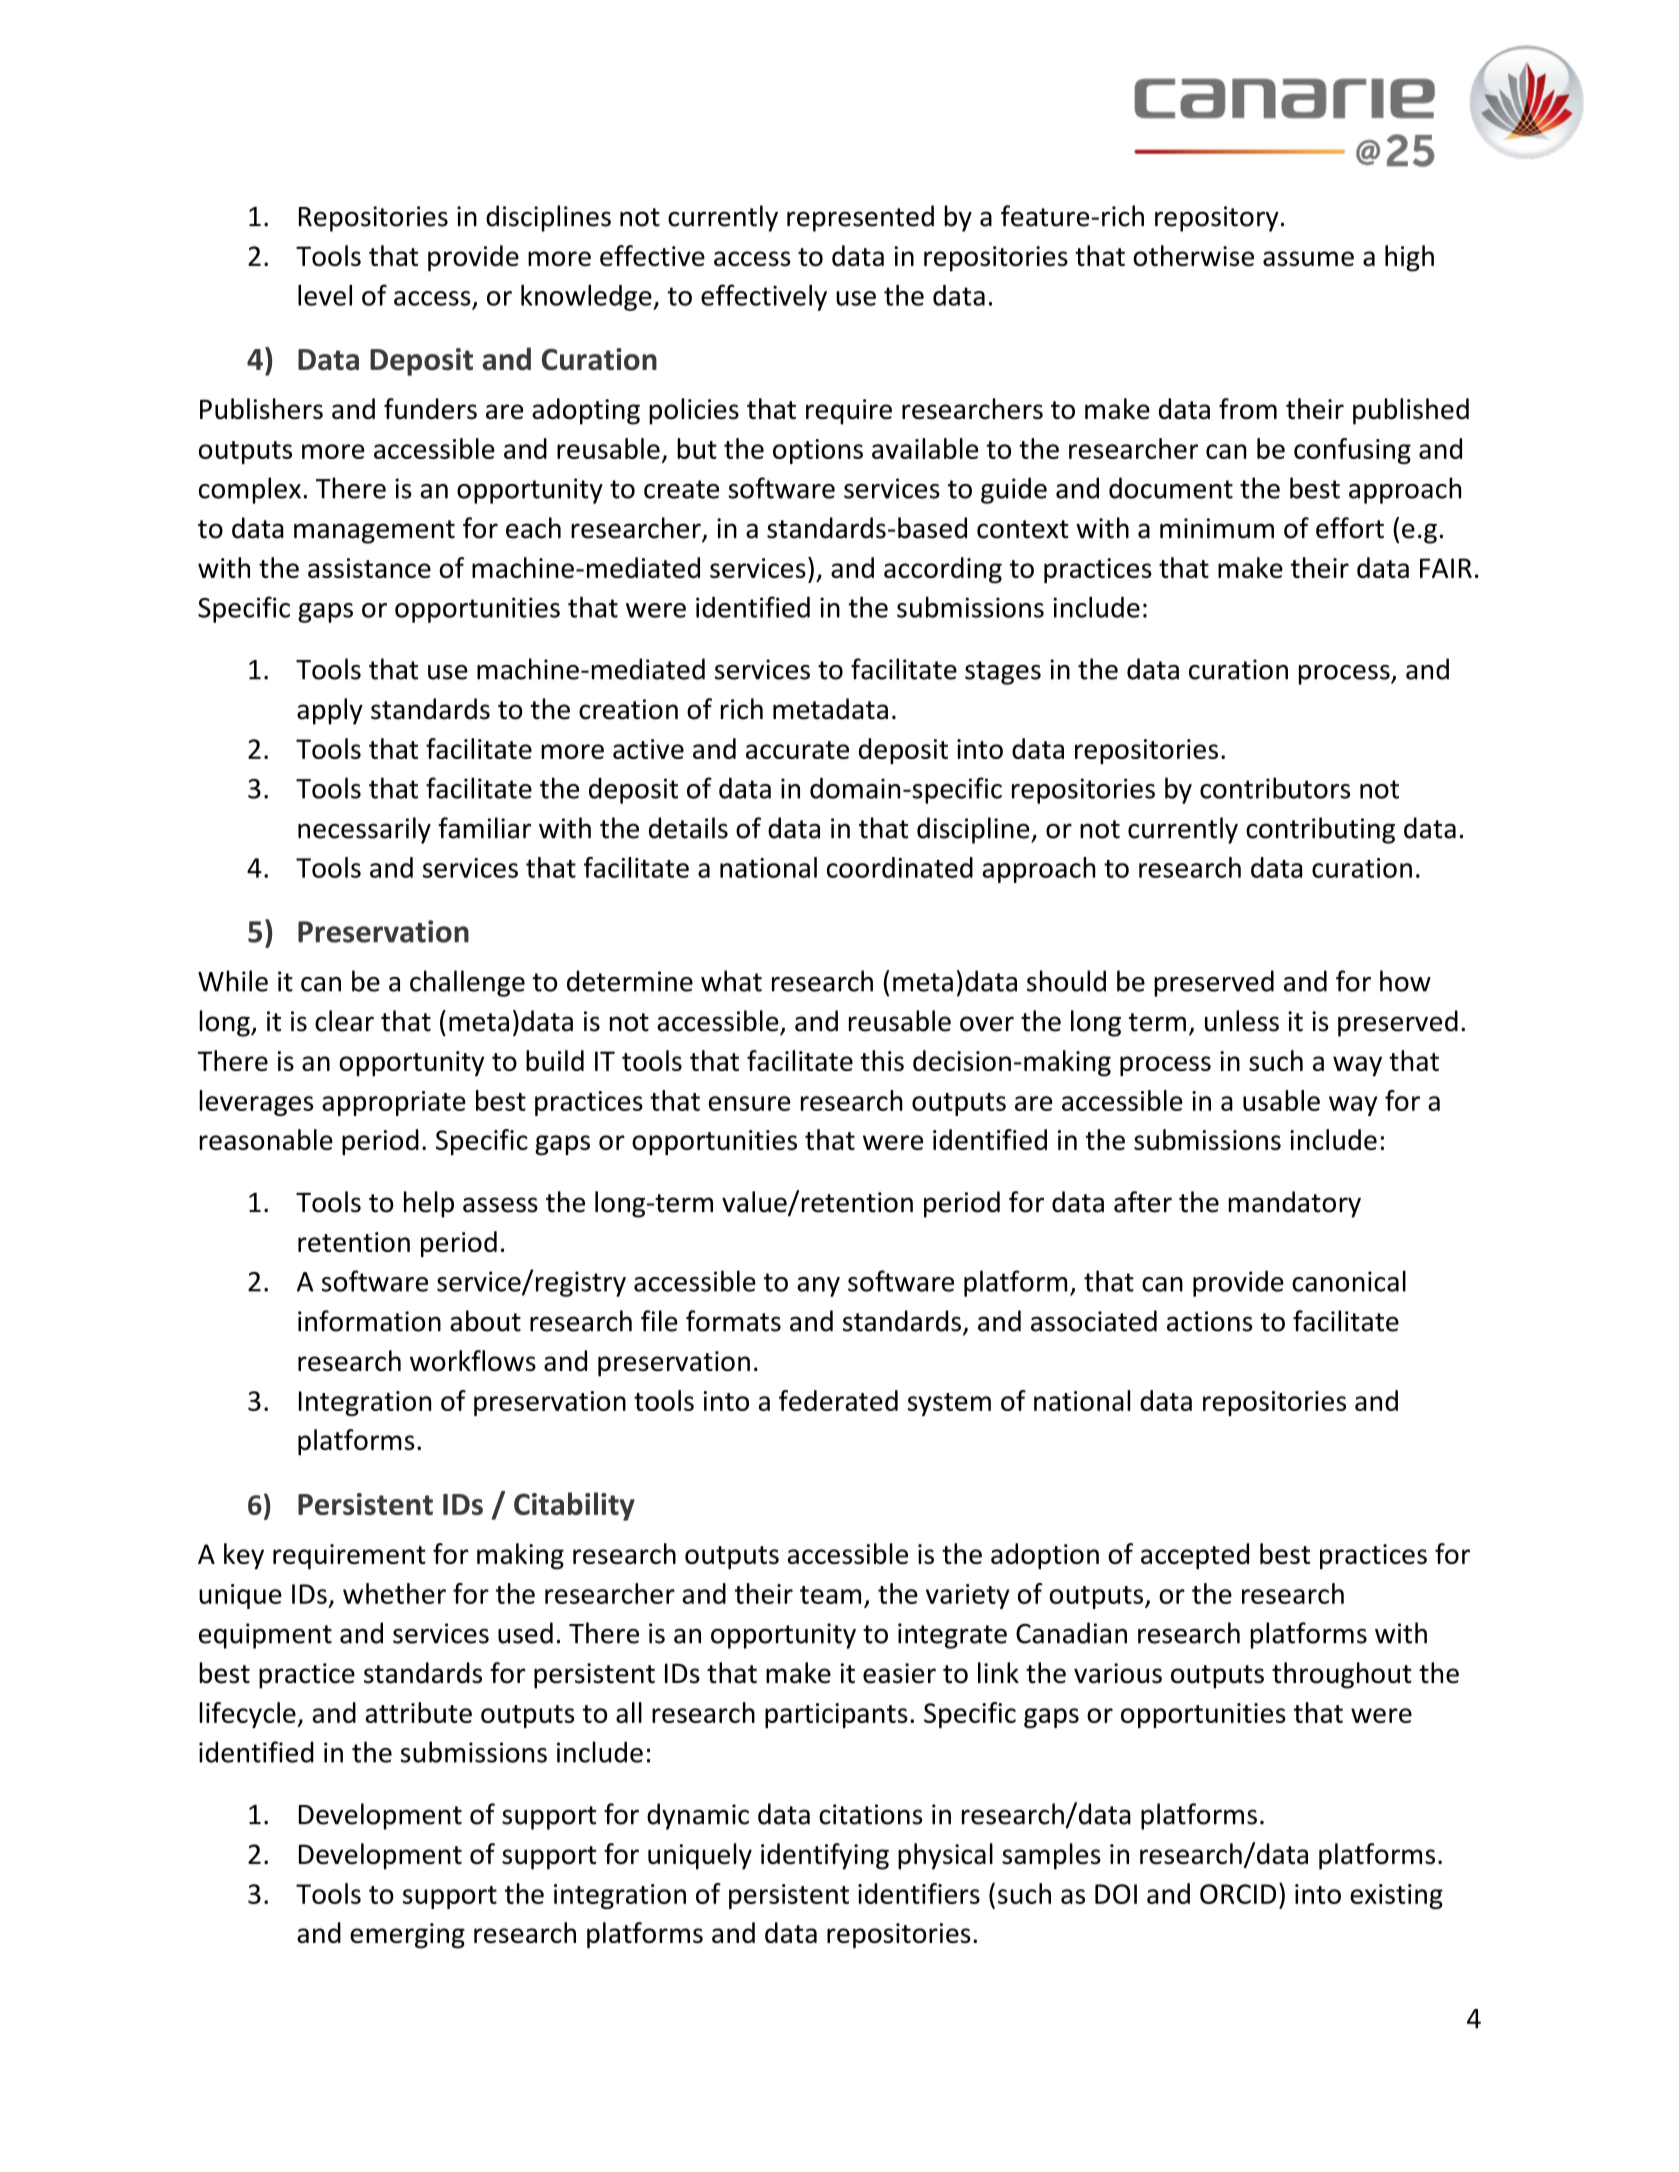 Image resolution: width=1679 pixels, height=2172 pixels. I want to click on whether, so click(394, 1593).
